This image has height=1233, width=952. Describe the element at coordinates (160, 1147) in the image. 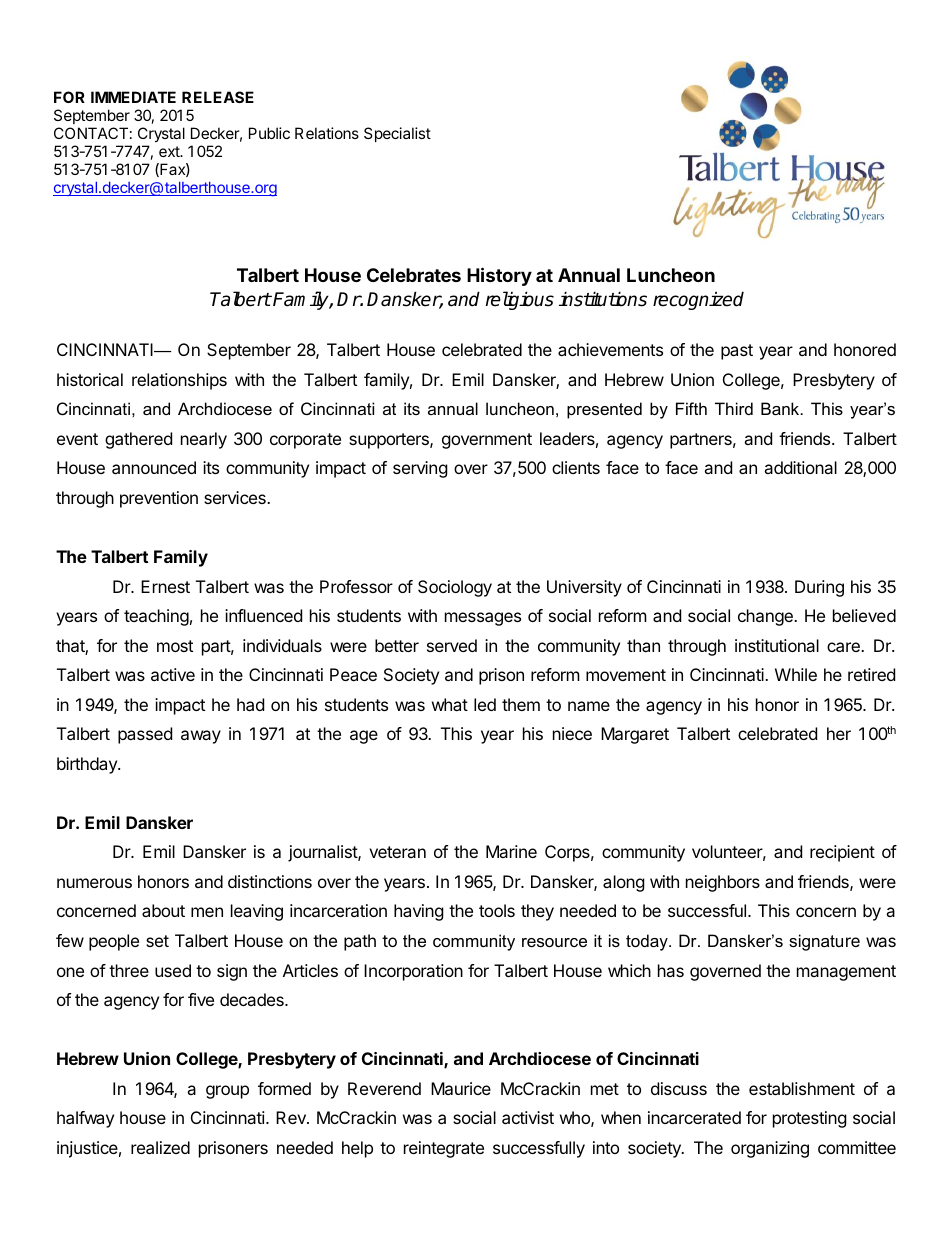

I see `realized` at that location.
